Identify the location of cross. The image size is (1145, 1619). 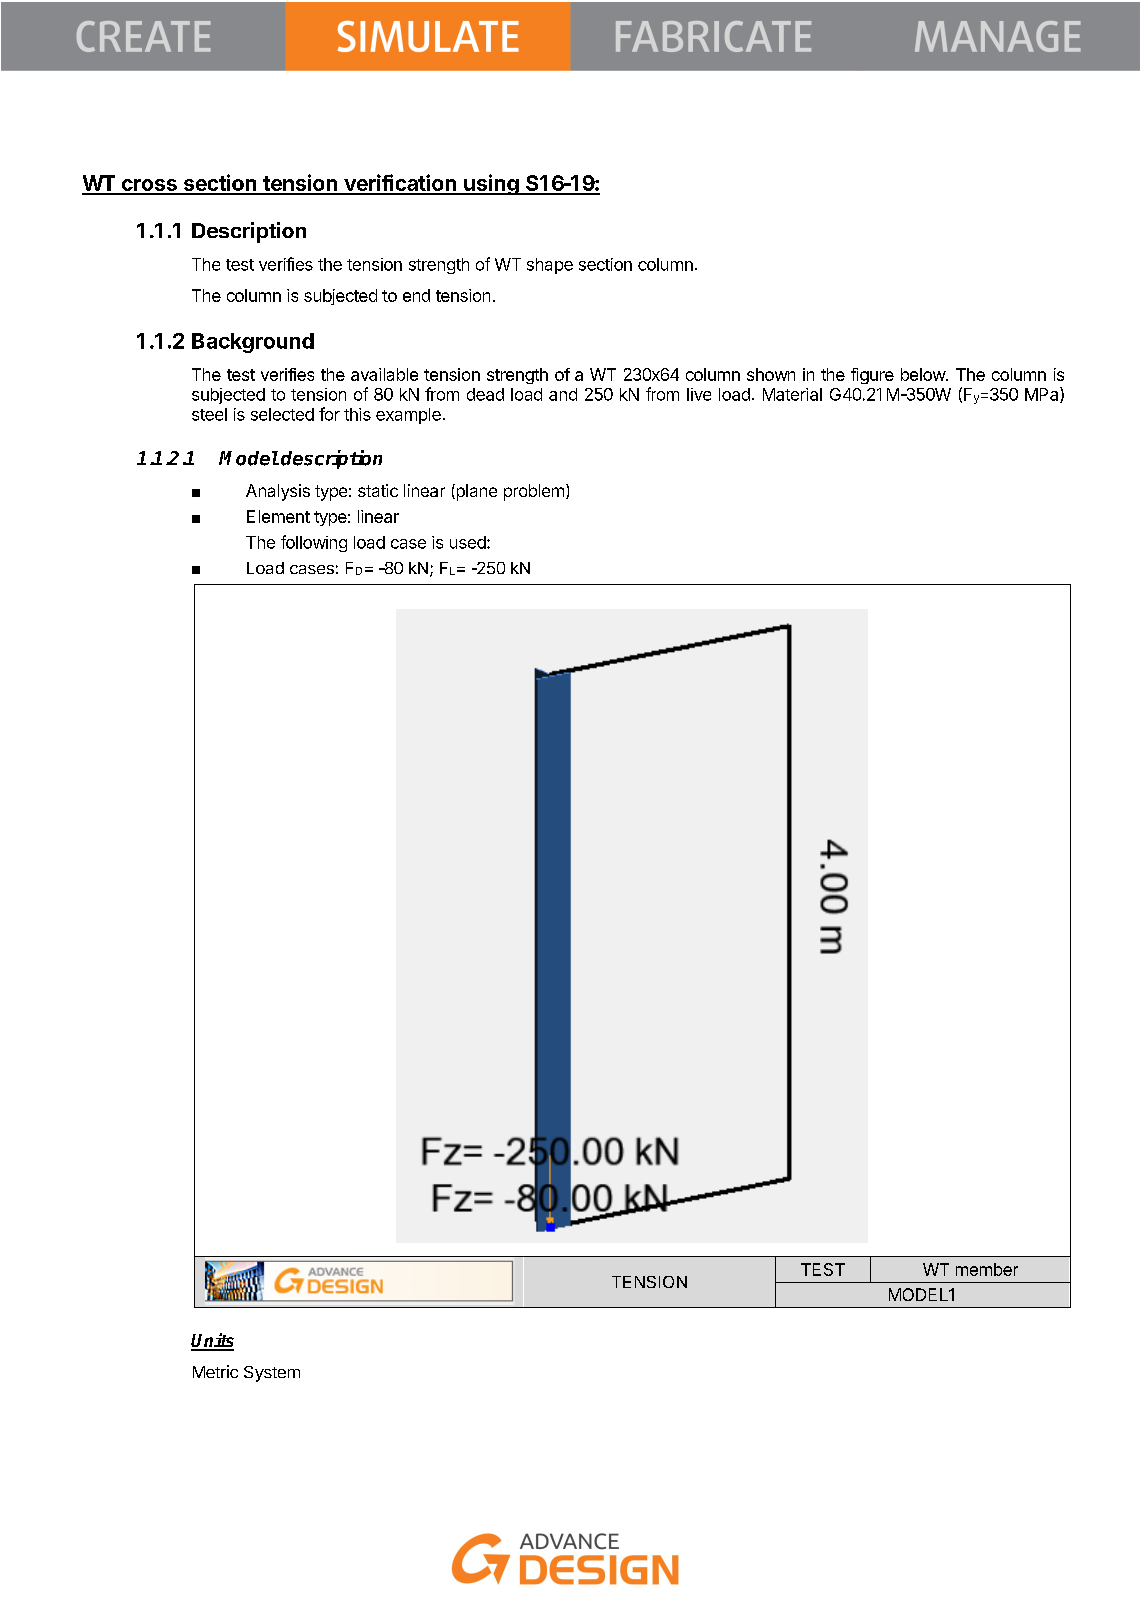
(149, 186).
